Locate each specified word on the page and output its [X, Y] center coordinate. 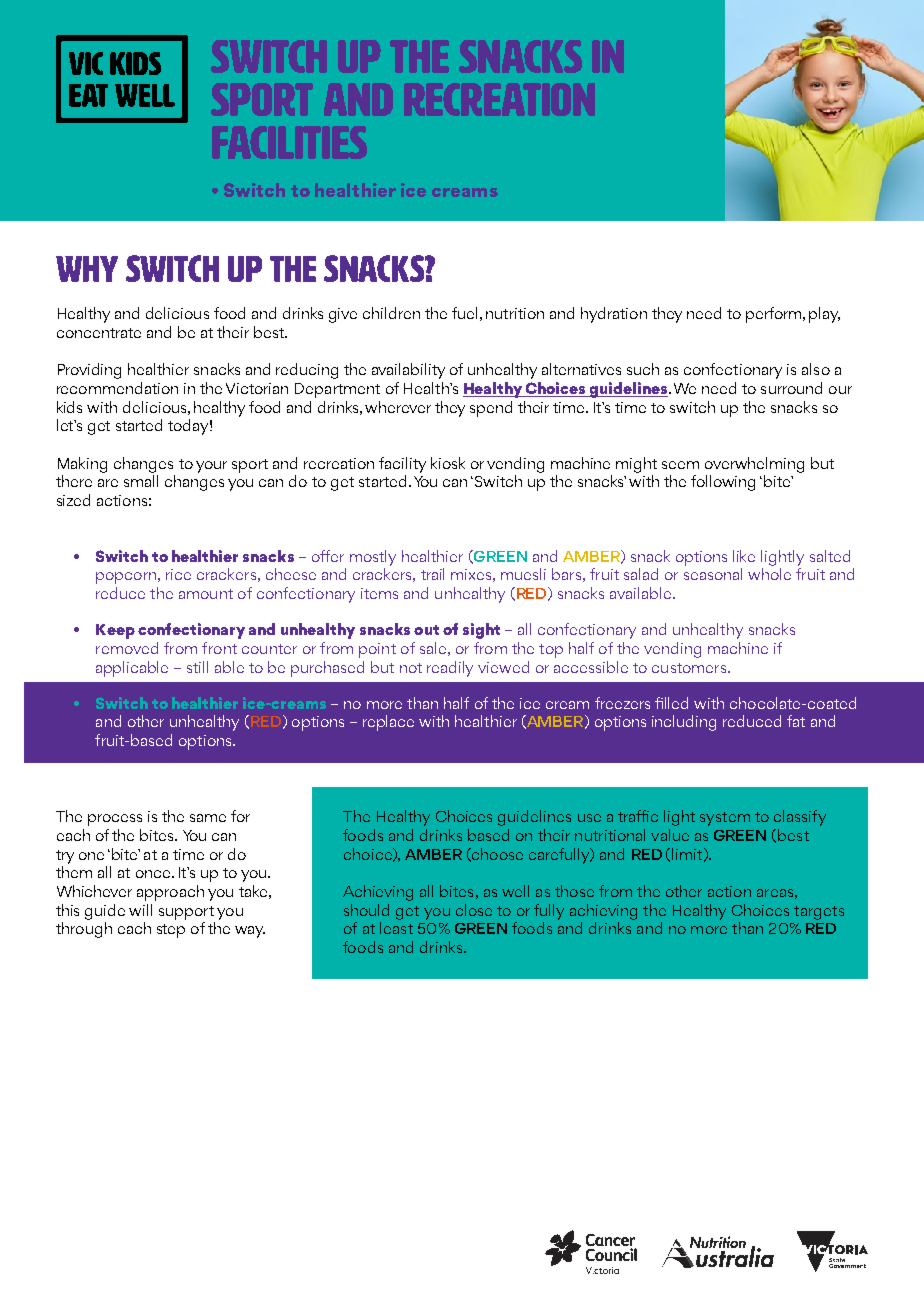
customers [690, 668]
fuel [464, 313]
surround [791, 388]
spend [491, 409]
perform [775, 315]
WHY [87, 269]
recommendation [117, 388]
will [140, 910]
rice [178, 574]
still [197, 667]
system [725, 819]
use [589, 818]
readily [450, 669]
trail [432, 574]
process [115, 820]
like [744, 556]
